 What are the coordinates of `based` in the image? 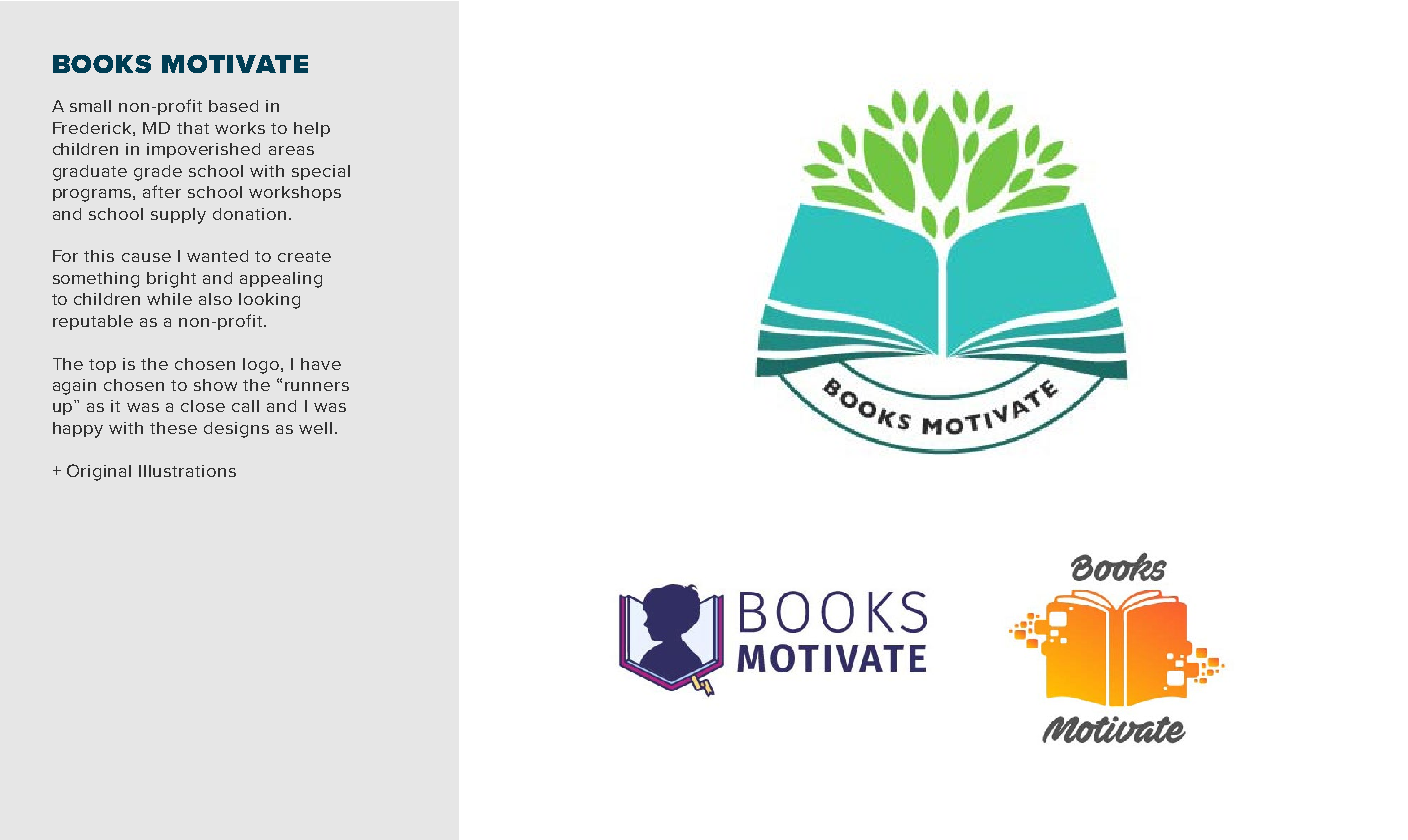 It's located at (233, 106).
